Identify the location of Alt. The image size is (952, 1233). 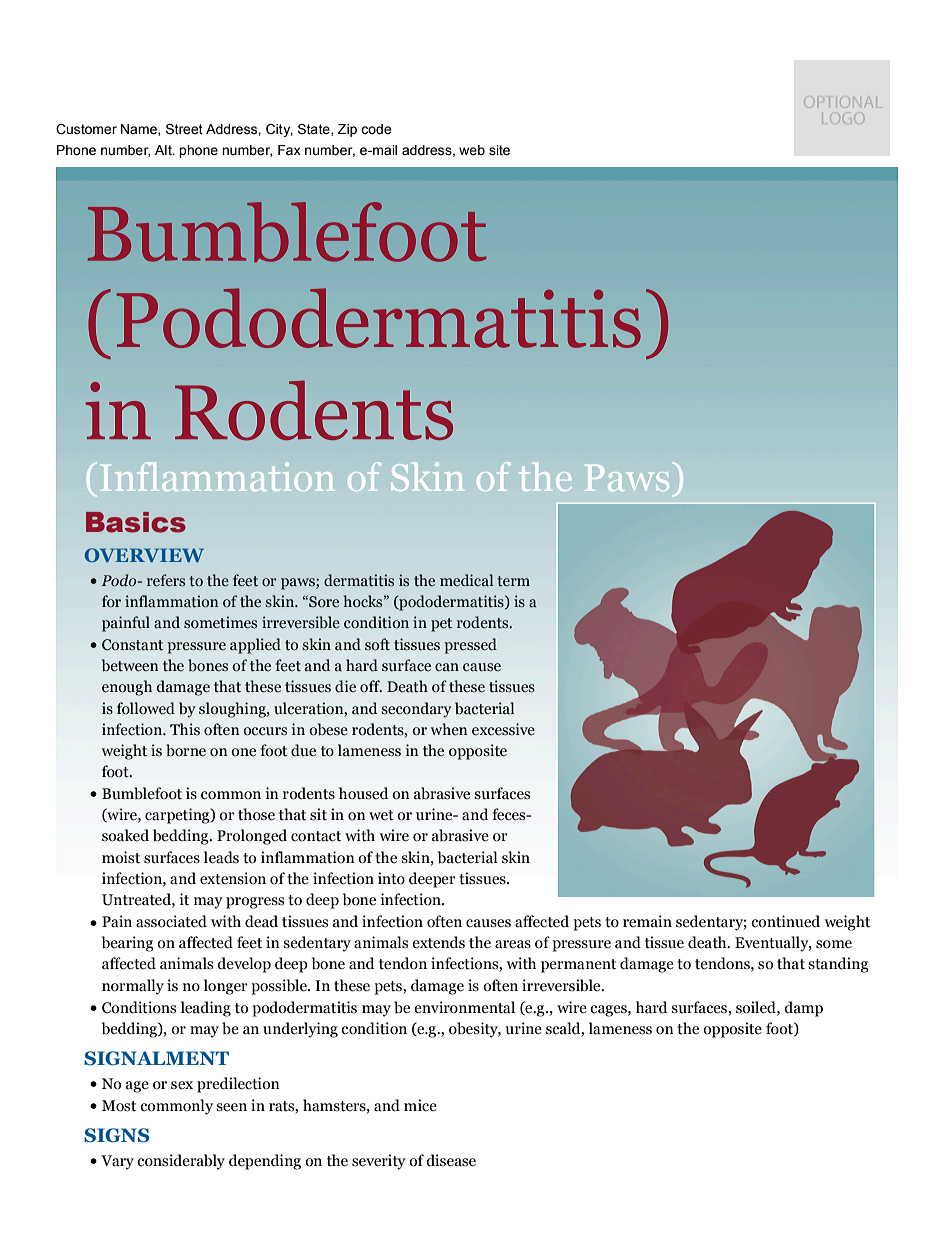
(164, 150).
